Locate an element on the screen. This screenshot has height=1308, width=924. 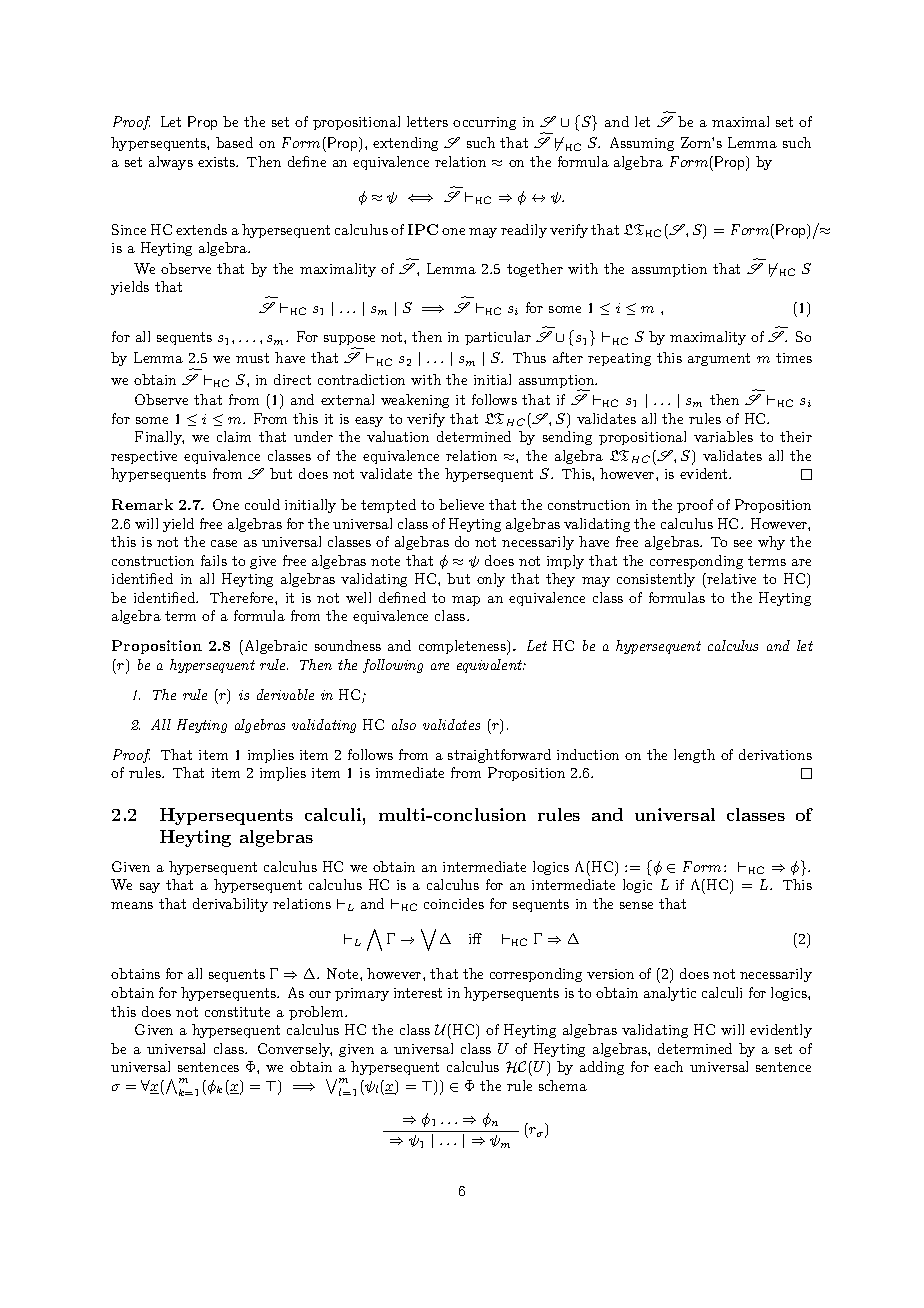
Therefore is located at coordinates (243, 597).
